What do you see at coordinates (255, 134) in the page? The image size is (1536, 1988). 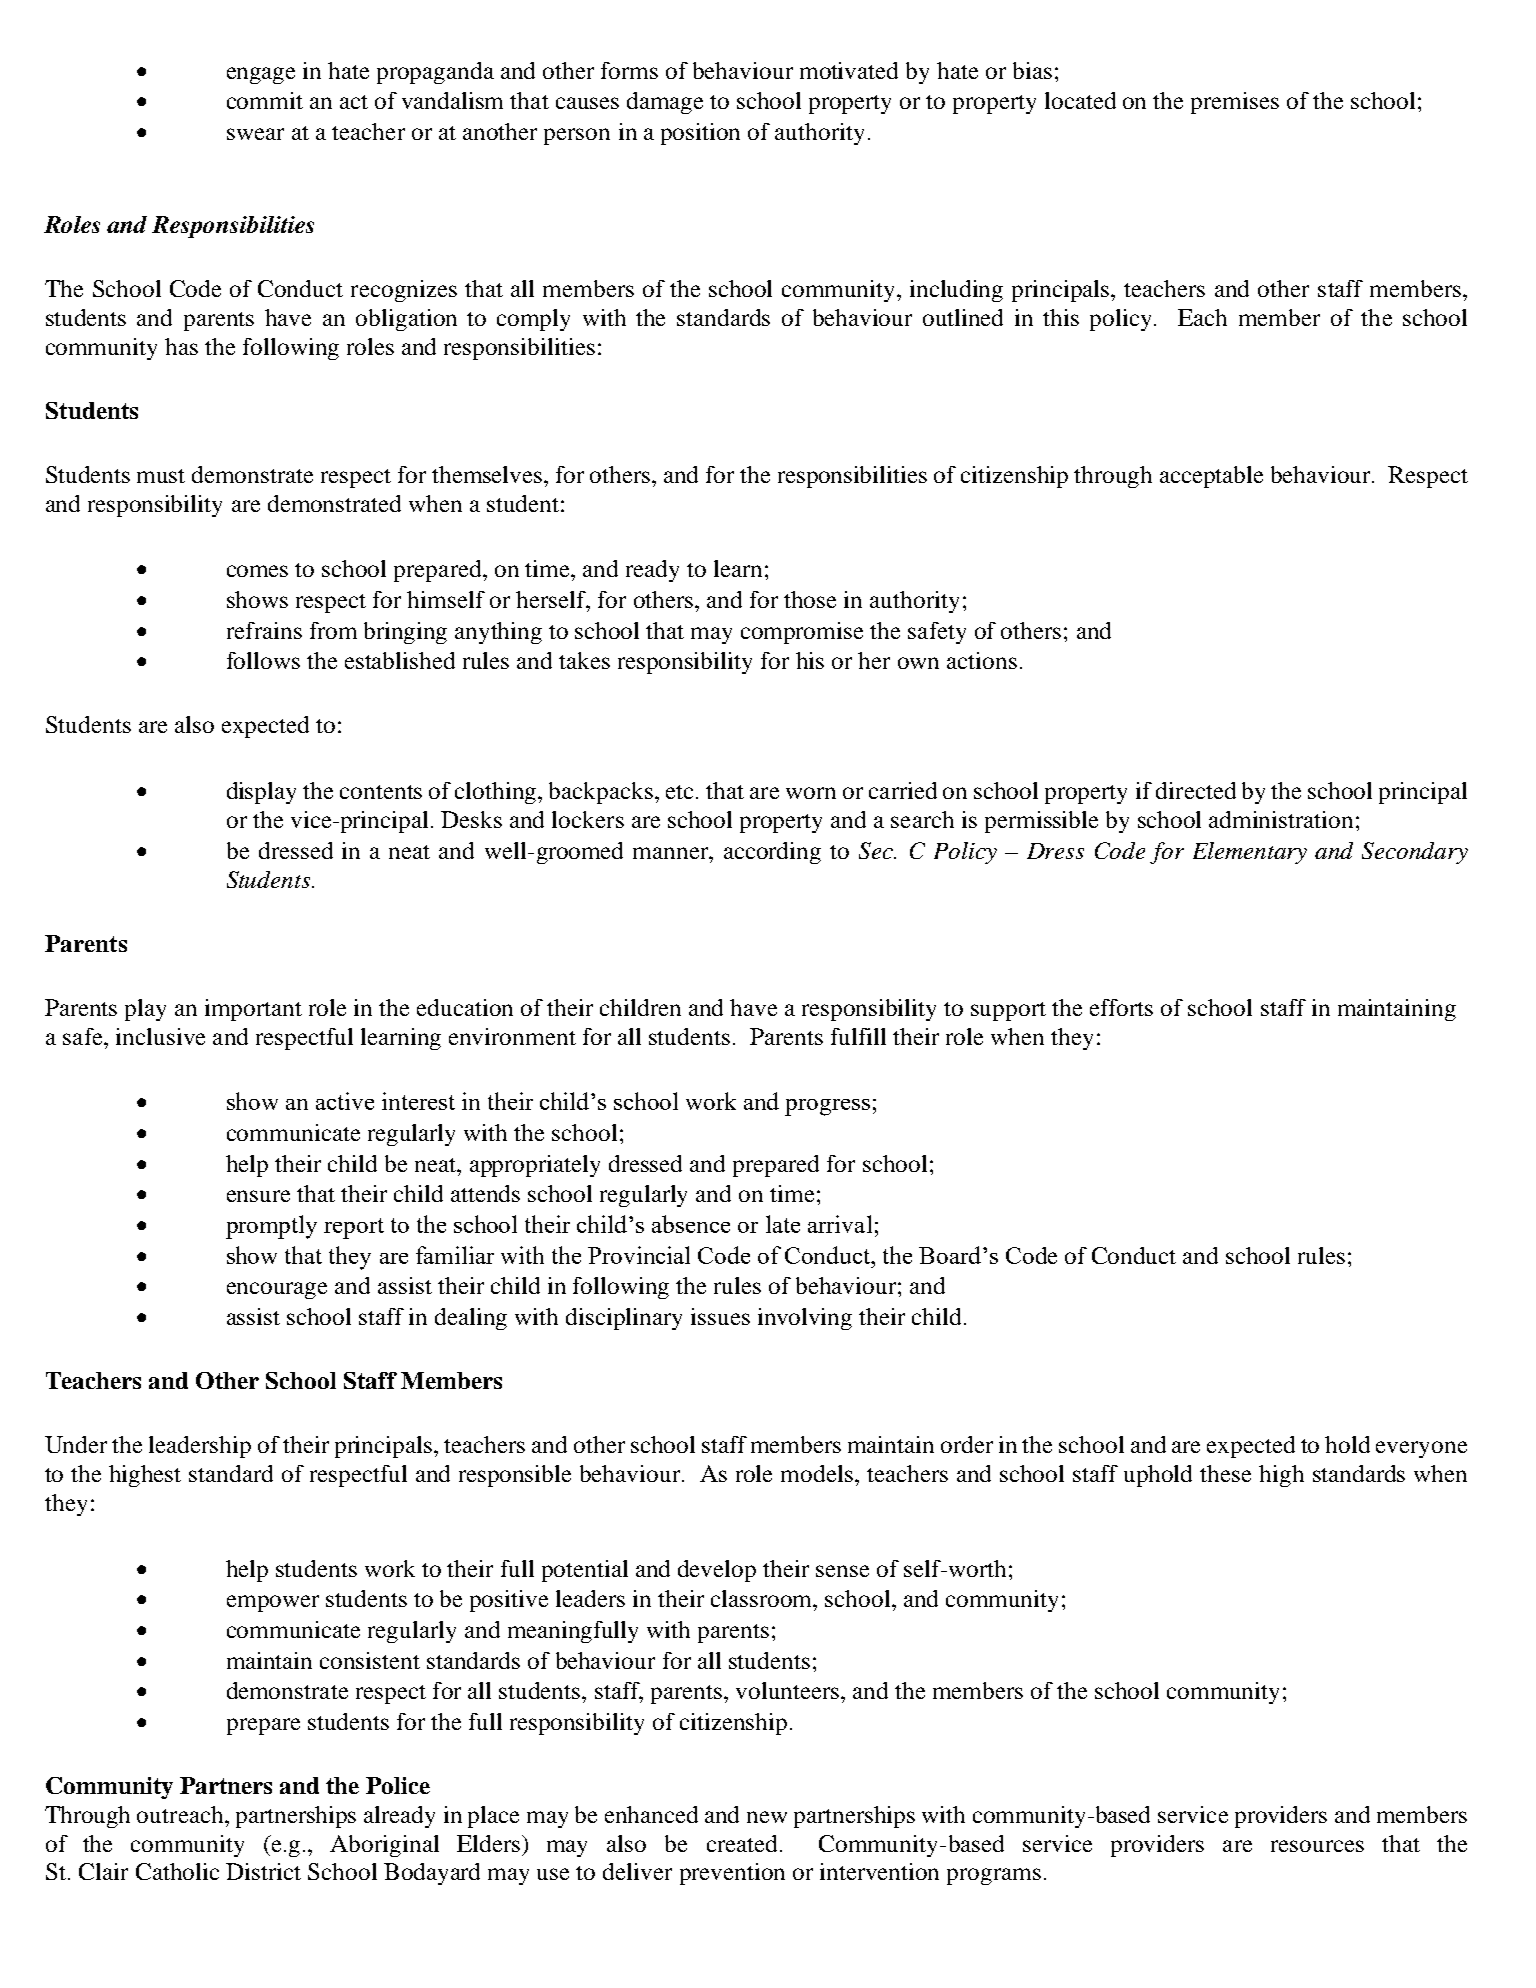 I see `swear` at bounding box center [255, 134].
